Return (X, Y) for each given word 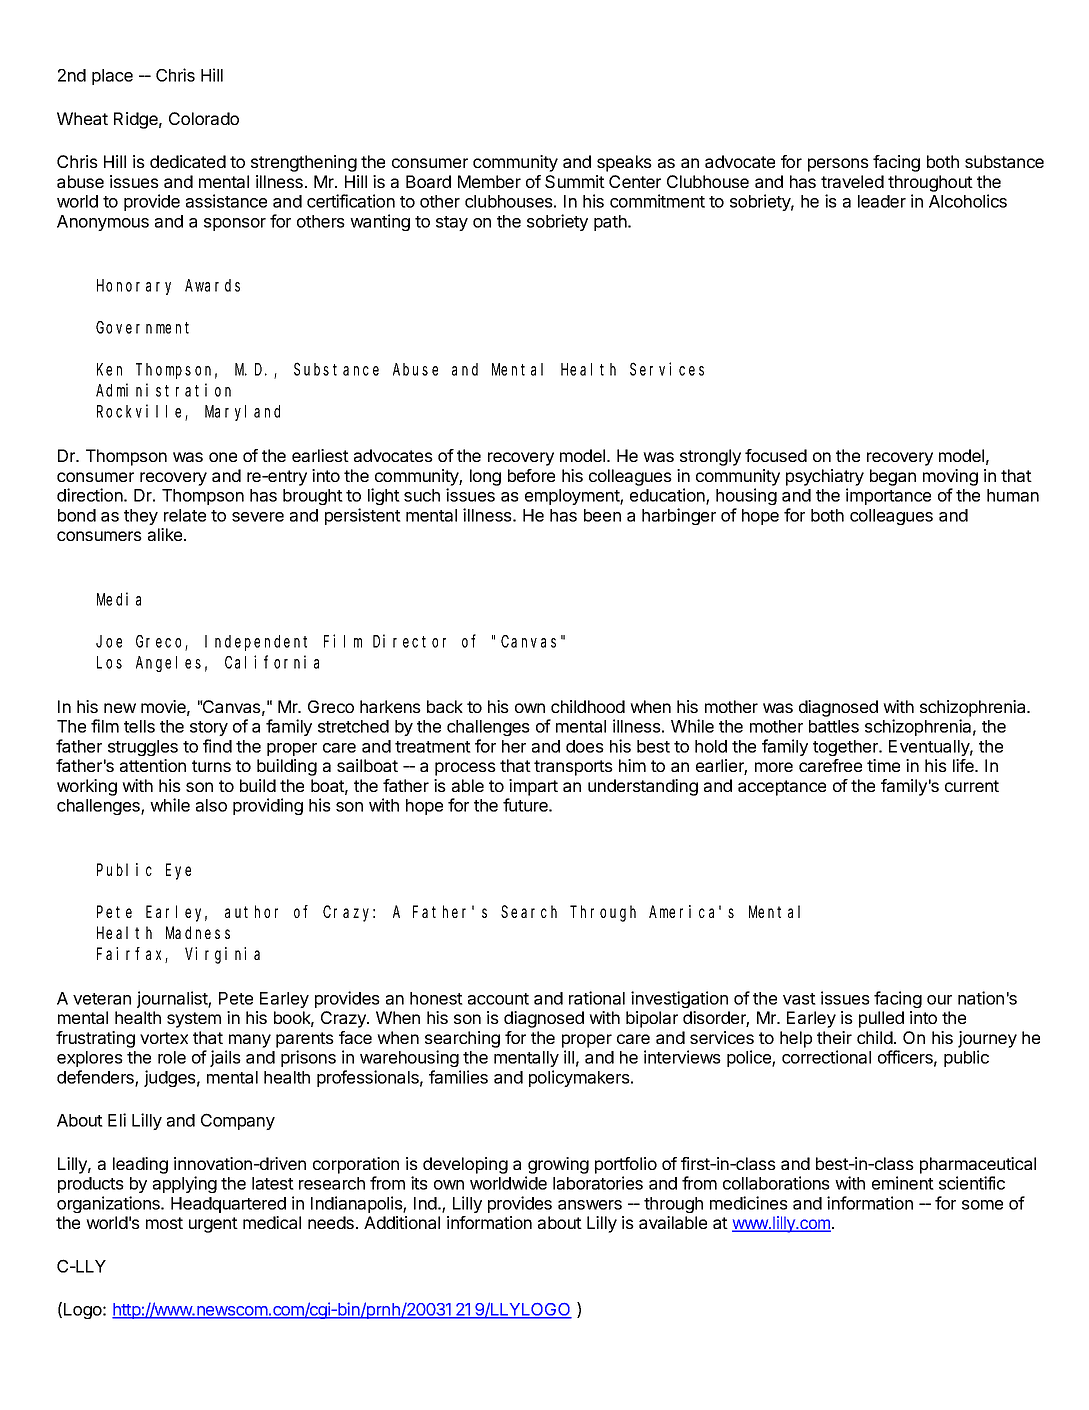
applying (185, 1184)
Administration (163, 390)
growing (558, 1165)
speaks (624, 163)
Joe (109, 641)
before (531, 475)
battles (834, 726)
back (445, 706)
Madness (198, 932)
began (893, 477)
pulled (881, 1019)
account (498, 999)
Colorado (204, 118)
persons (838, 165)
